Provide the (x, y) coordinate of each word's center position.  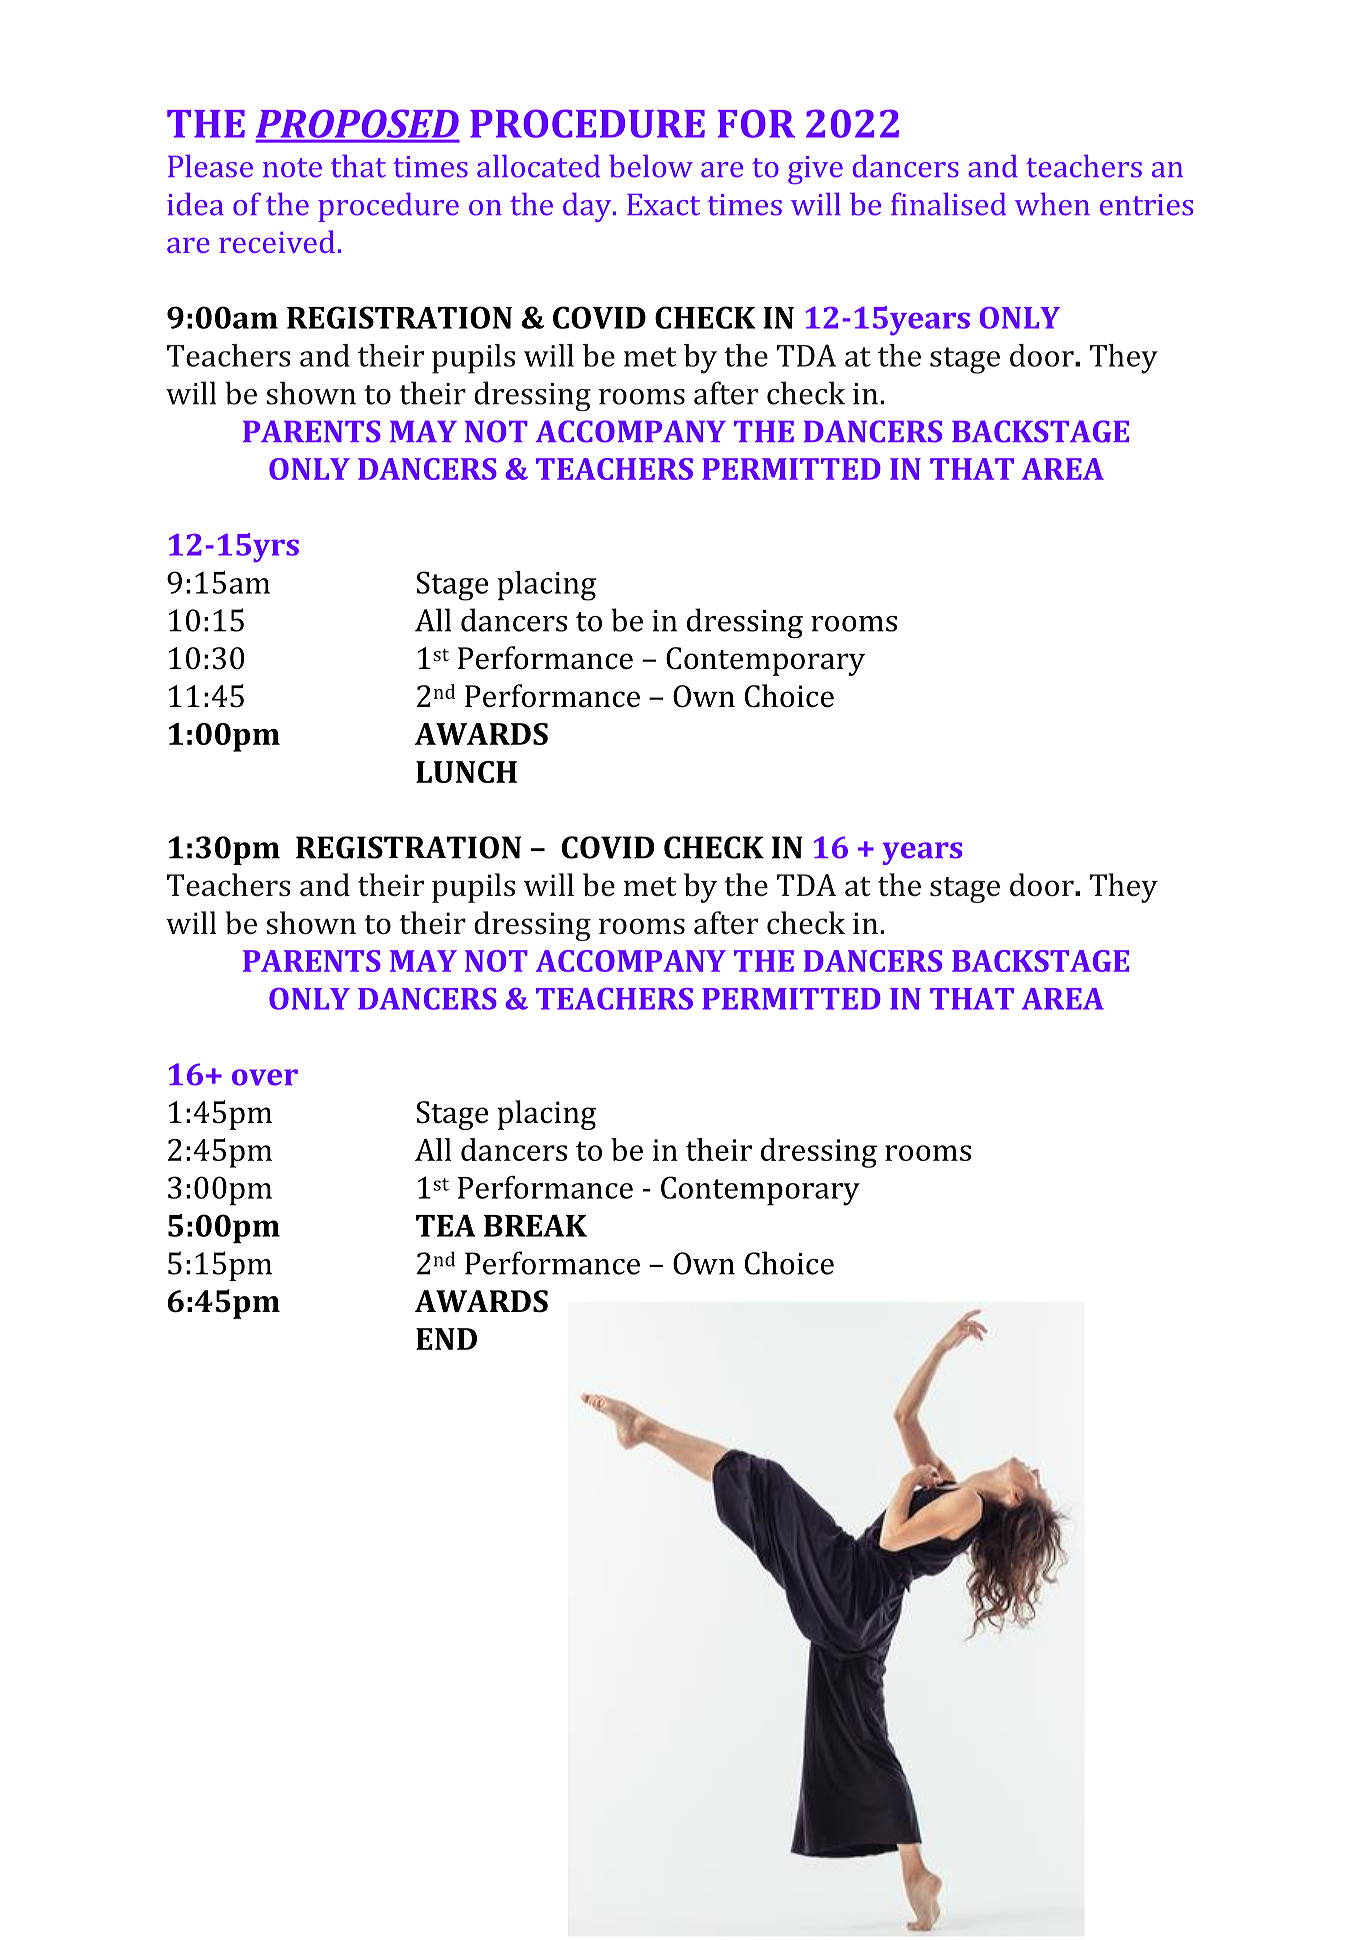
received (277, 241)
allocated (538, 166)
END (446, 1339)
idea (195, 204)
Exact (663, 205)
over (265, 1077)
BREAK (535, 1226)
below (651, 166)
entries (1146, 205)
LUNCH (466, 772)
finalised (948, 204)
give (815, 170)
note (292, 168)
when (1052, 204)
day (588, 207)
